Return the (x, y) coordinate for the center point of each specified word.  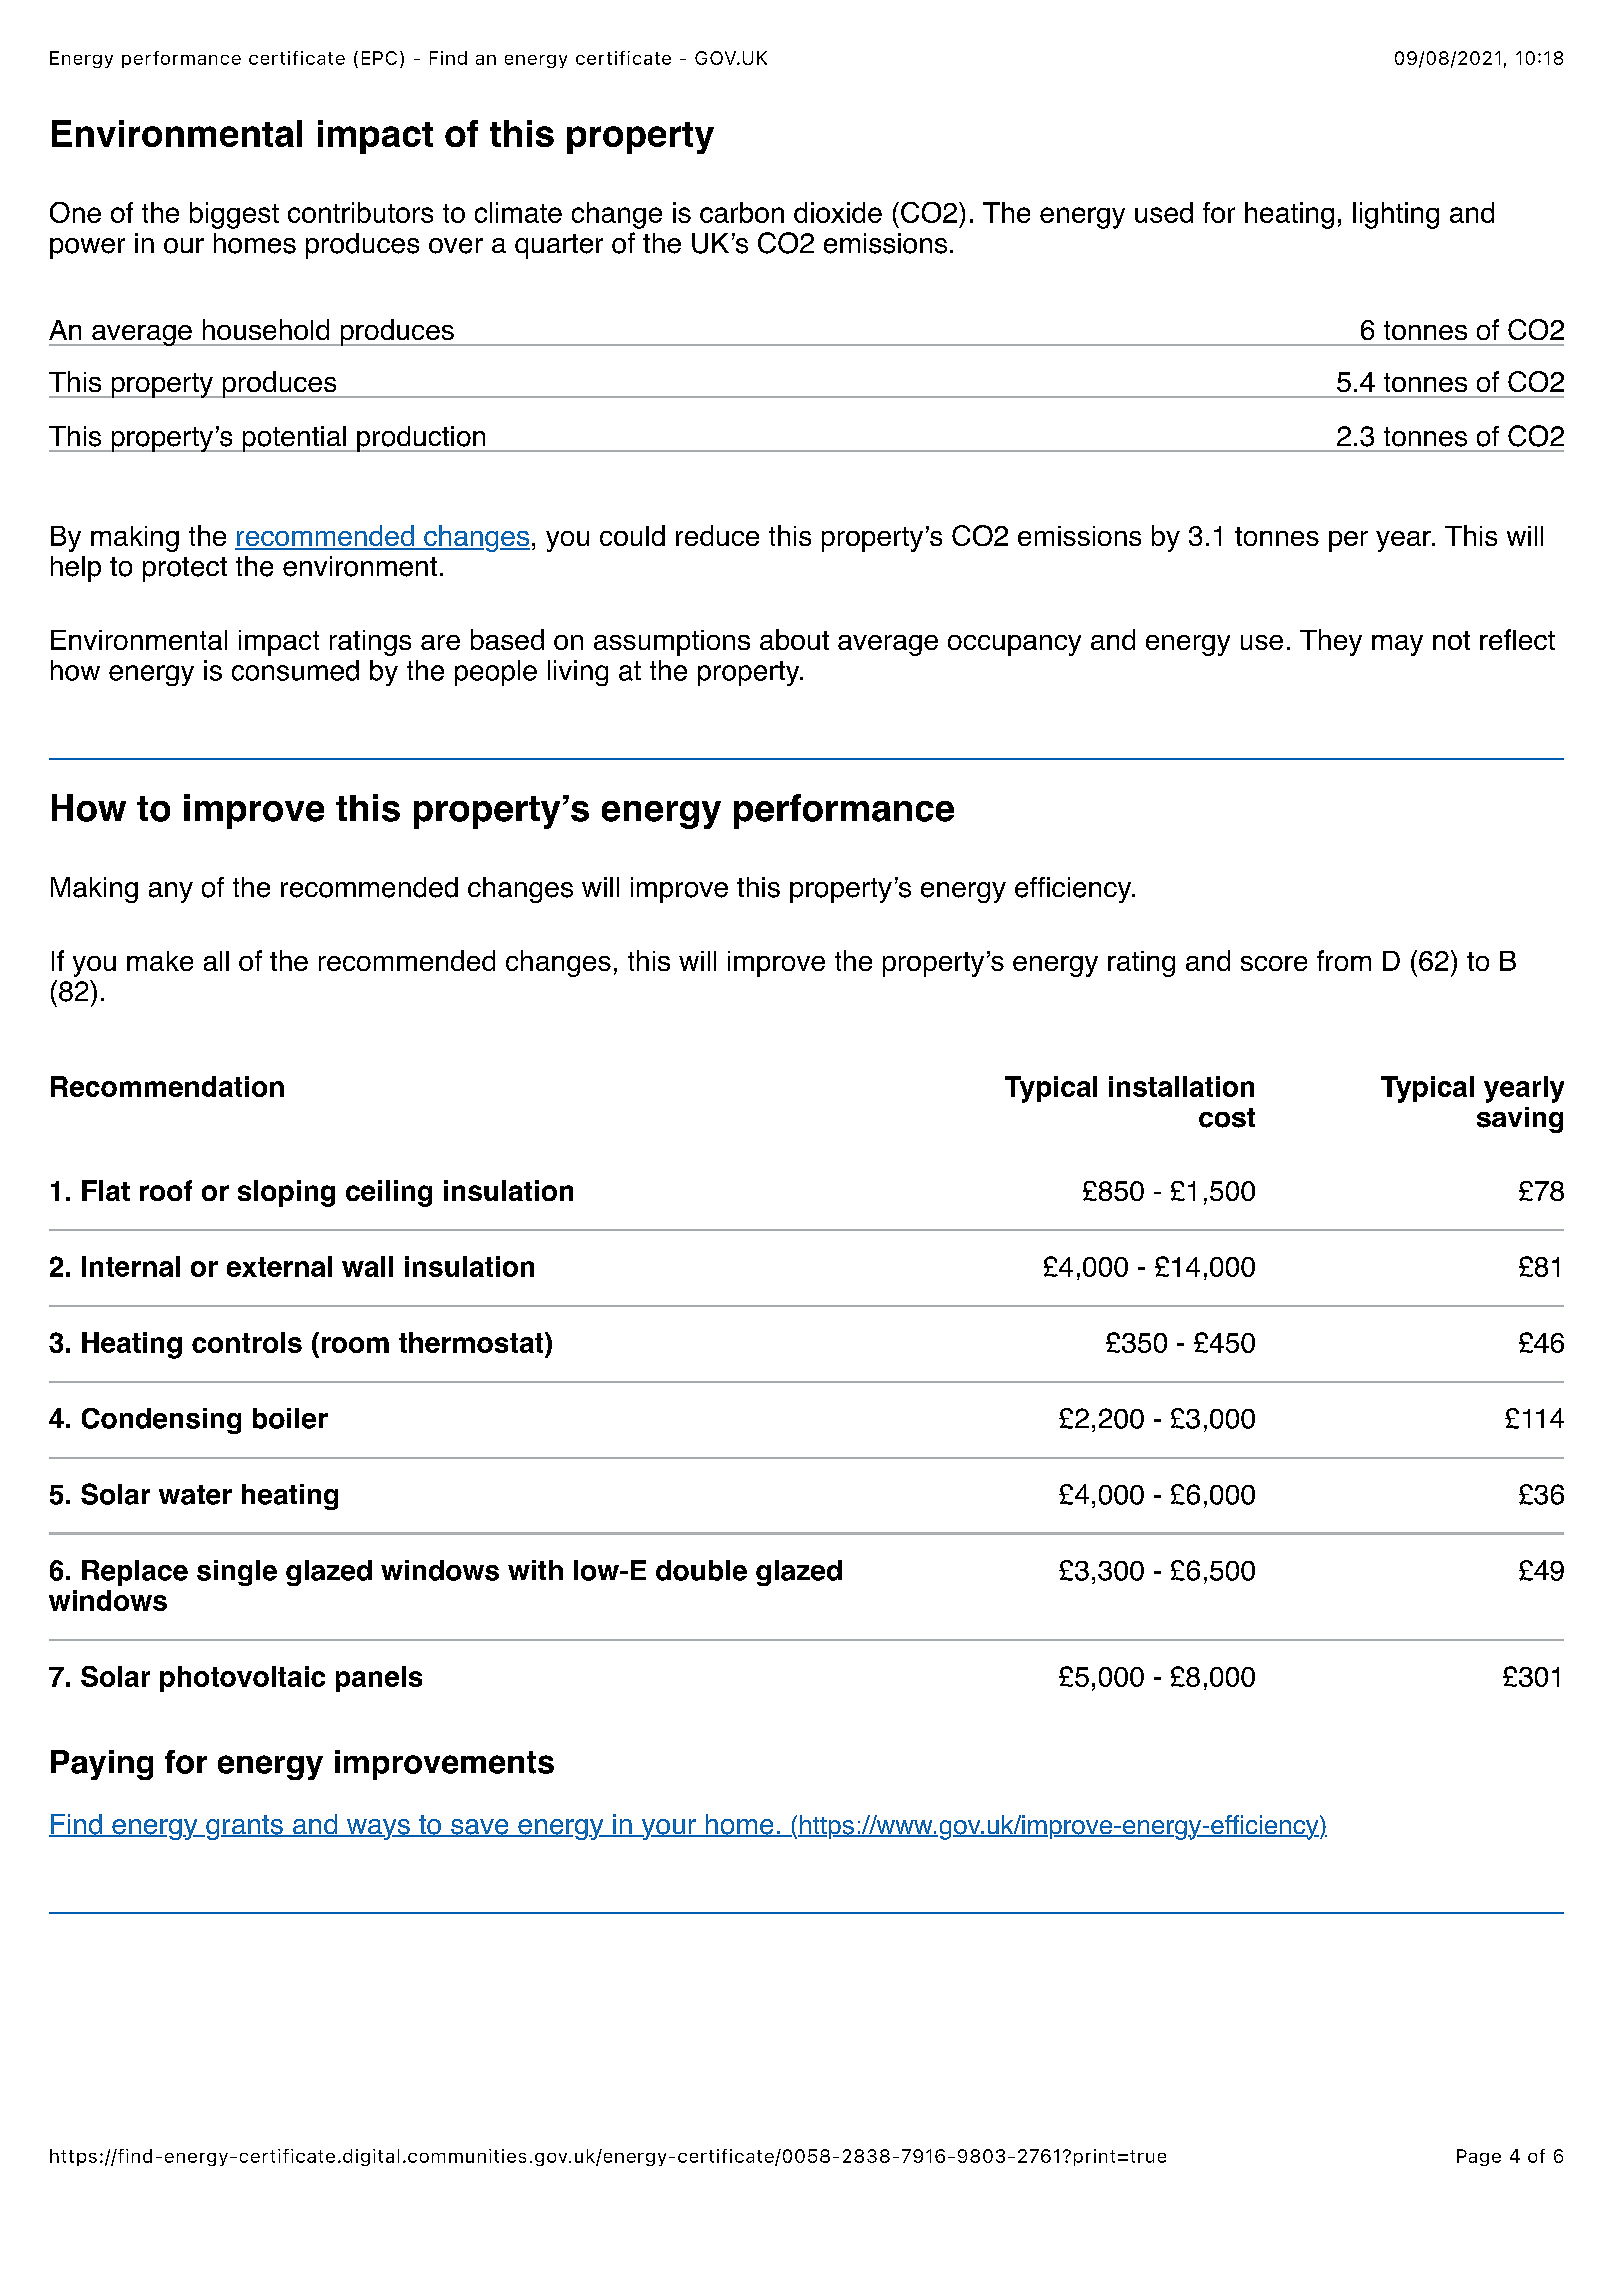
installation (1181, 1086)
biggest (234, 215)
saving (1520, 1120)
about (794, 639)
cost (1227, 1118)
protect (185, 569)
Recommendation (167, 1086)
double (701, 1570)
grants (244, 1827)
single (237, 1573)
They (1331, 642)
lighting (1396, 215)
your (668, 1829)
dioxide (838, 212)
